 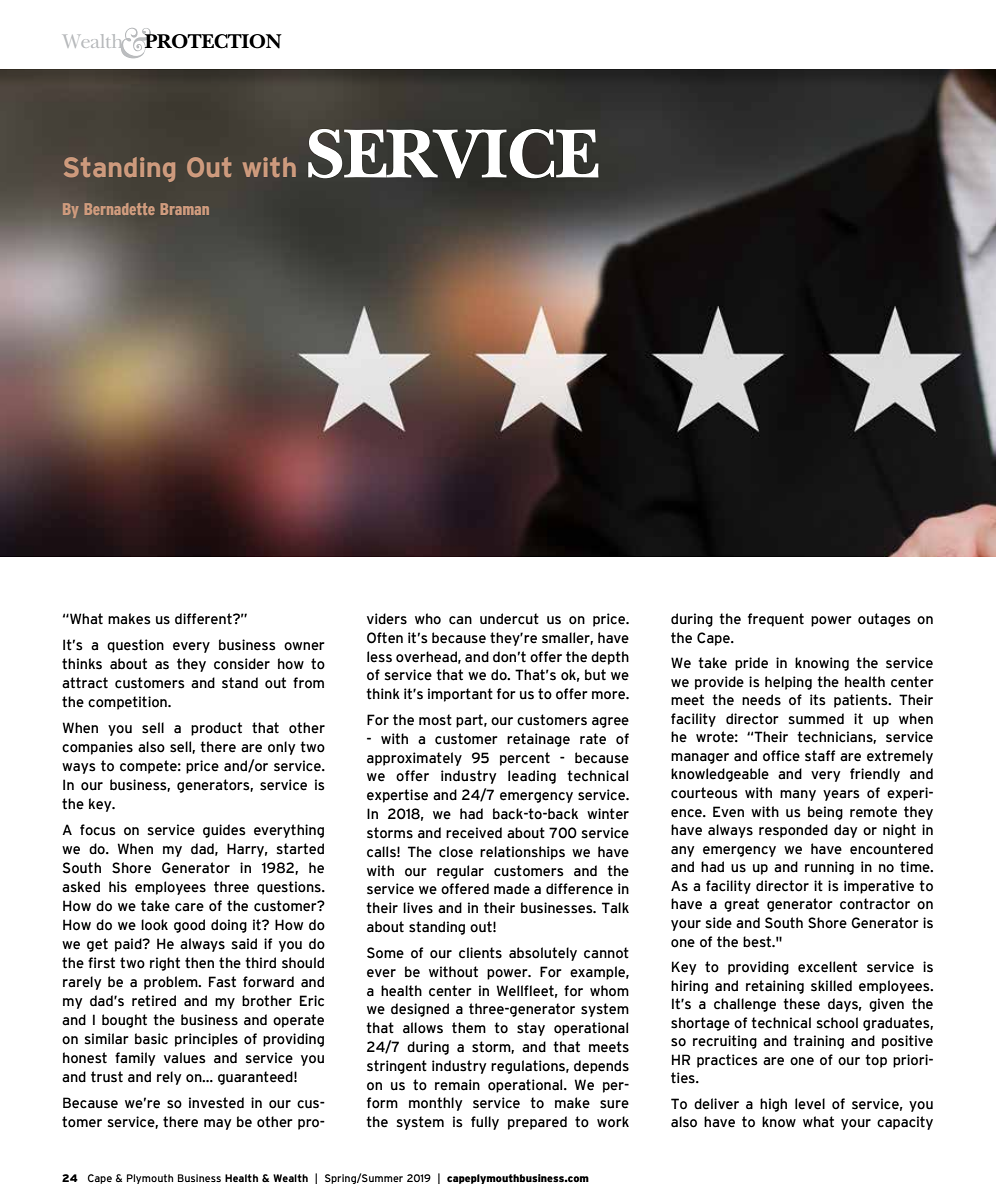 What do you see at coordinates (457, 1085) in the image?
I see `remain` at bounding box center [457, 1085].
